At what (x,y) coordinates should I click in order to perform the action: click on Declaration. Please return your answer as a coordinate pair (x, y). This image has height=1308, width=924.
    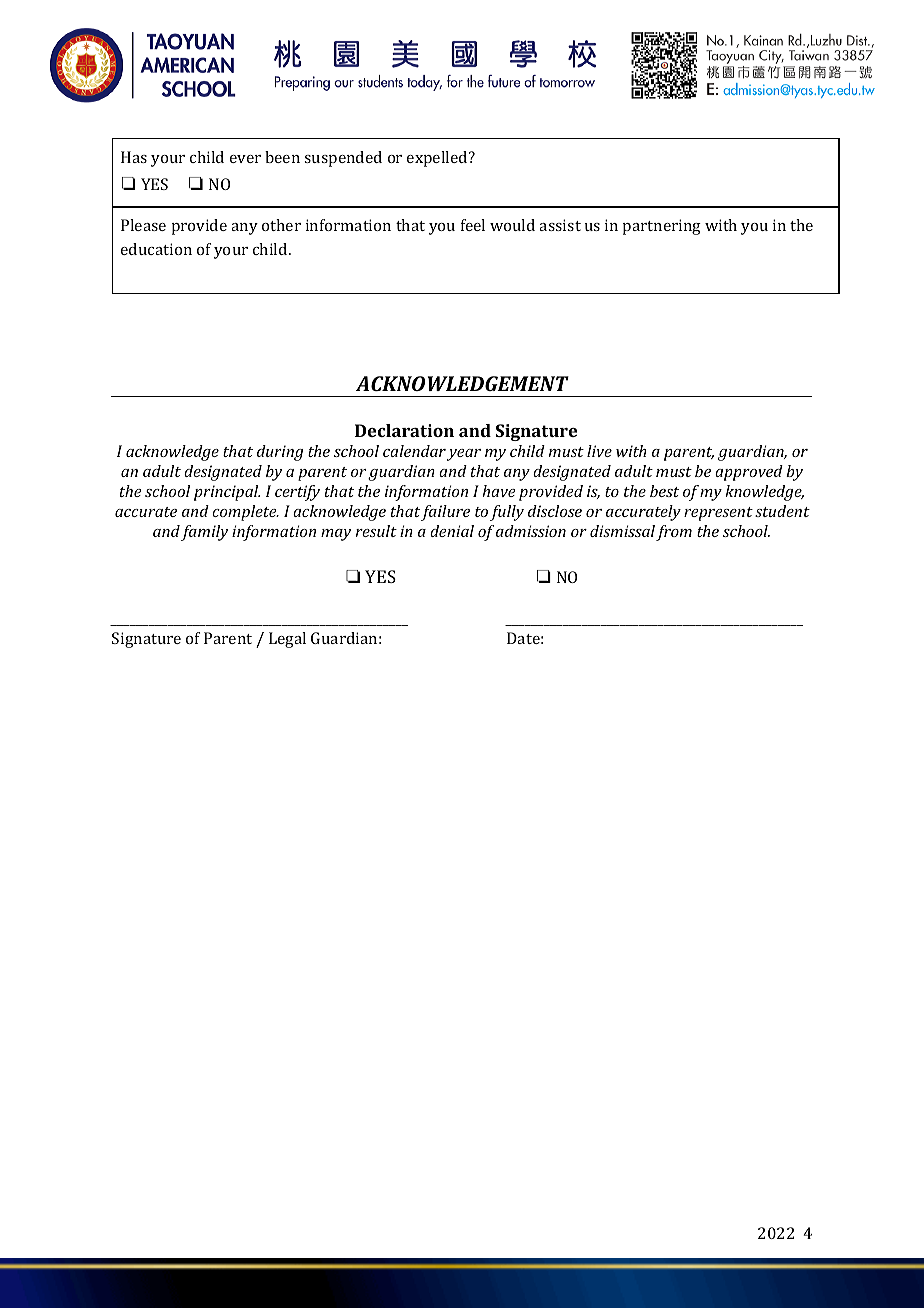
    Looking at the image, I should click on (404, 430).
